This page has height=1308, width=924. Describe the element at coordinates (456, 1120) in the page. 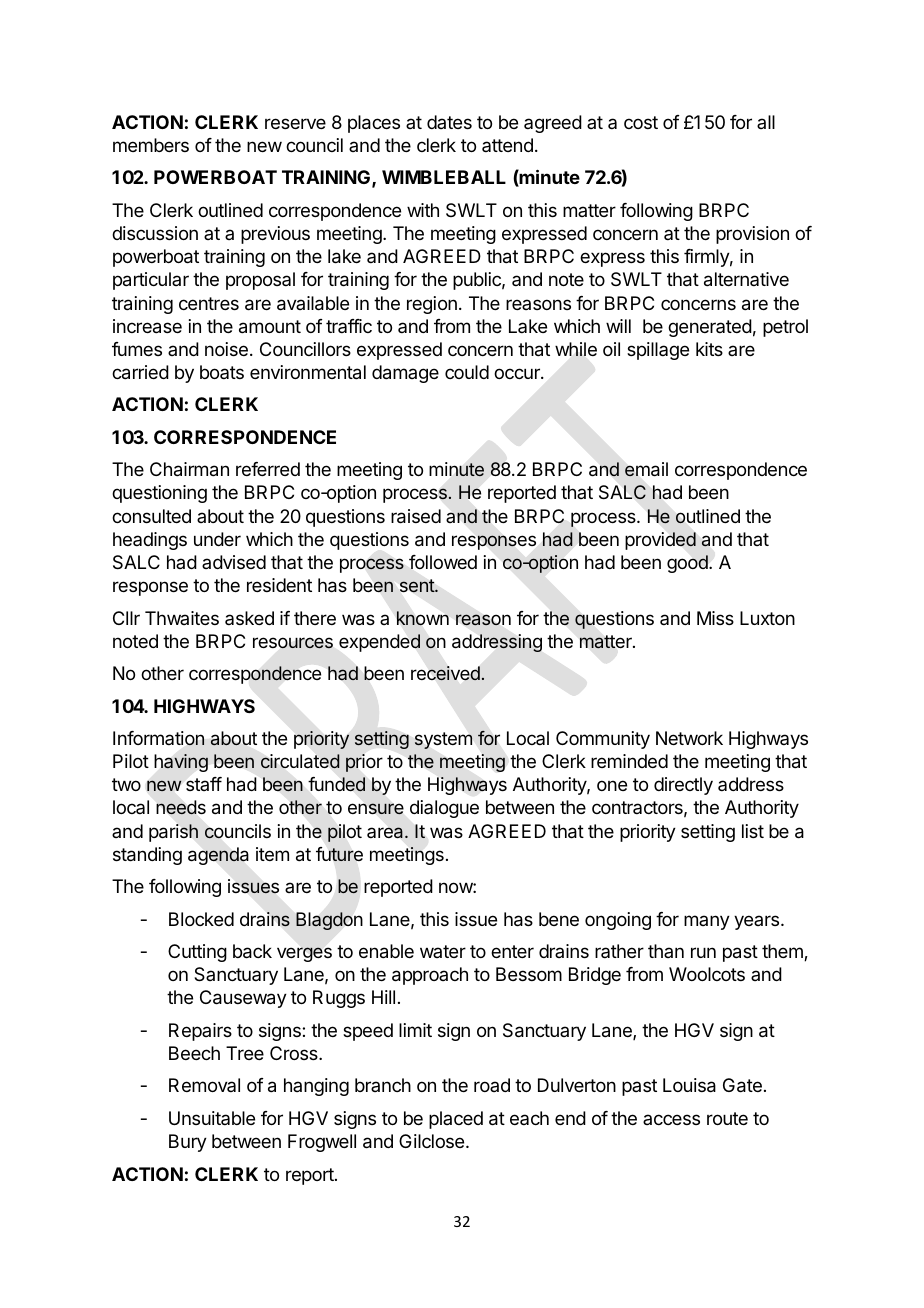

I see `placed` at that location.
